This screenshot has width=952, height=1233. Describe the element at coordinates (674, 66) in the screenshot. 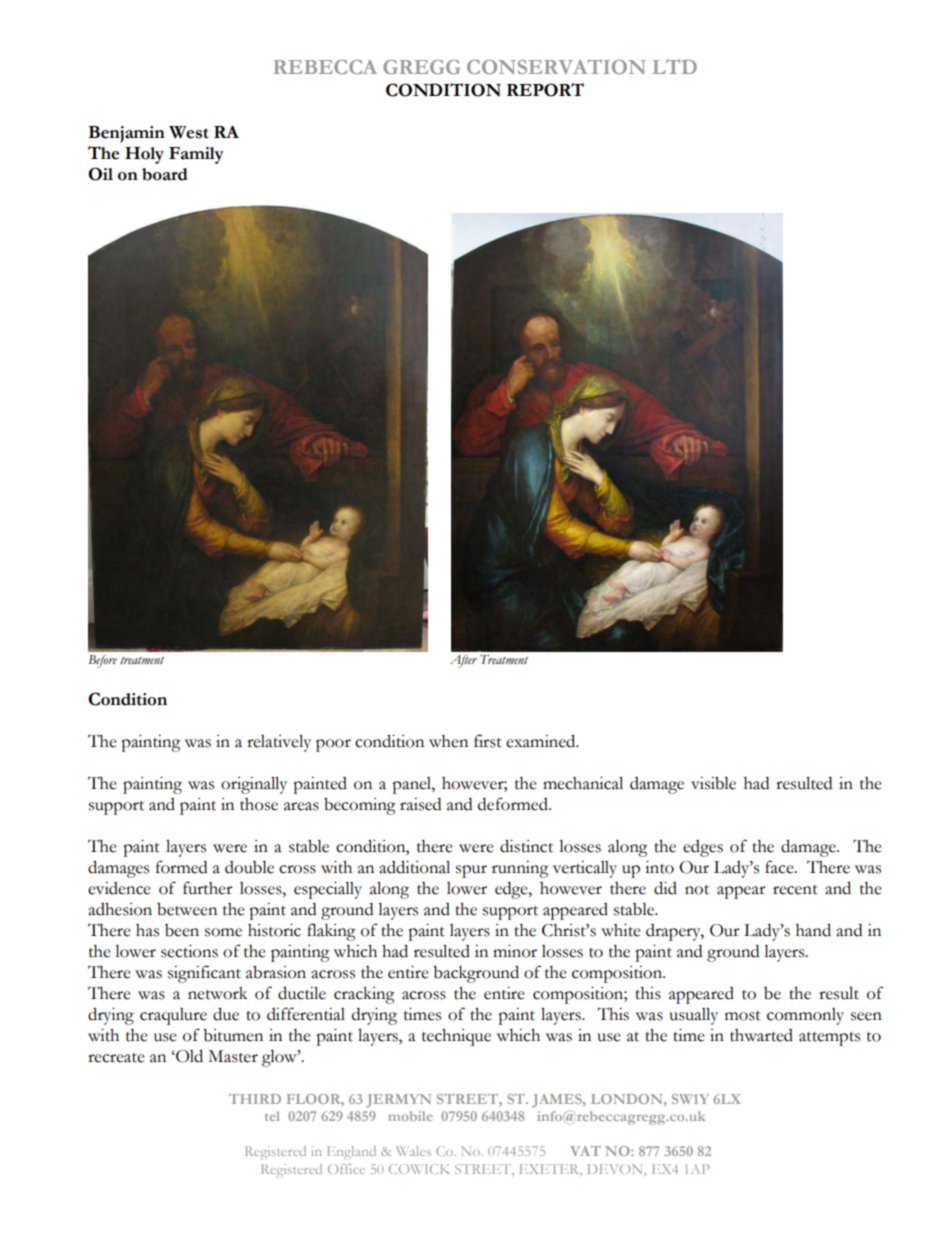

I see `LTD` at that location.
